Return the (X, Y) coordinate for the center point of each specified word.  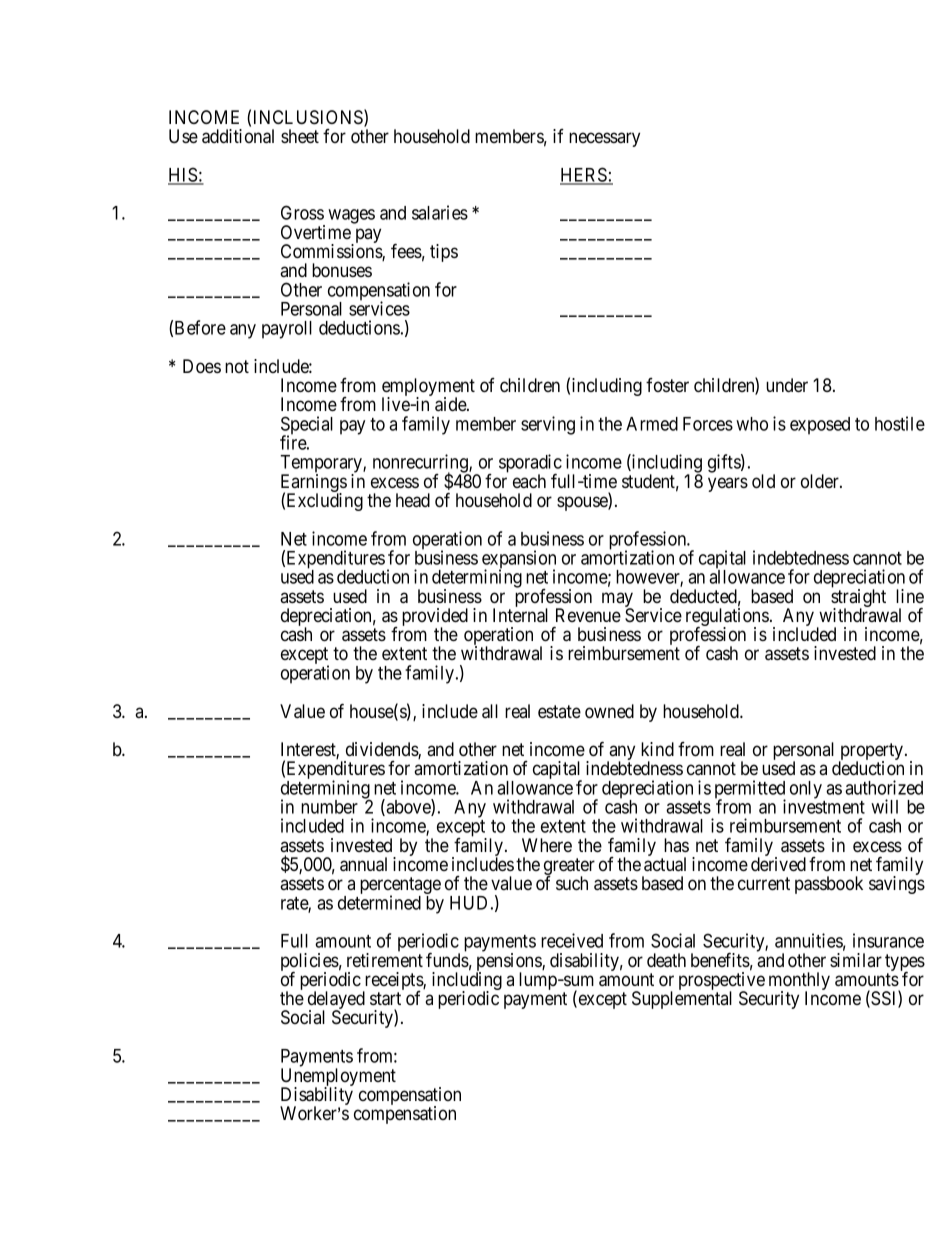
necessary (604, 139)
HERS (584, 175)
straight (858, 599)
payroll (287, 330)
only (806, 790)
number (329, 807)
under (787, 385)
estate (559, 711)
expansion (519, 560)
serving (548, 425)
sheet (300, 136)
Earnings (314, 484)
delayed (336, 1001)
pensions (509, 963)
